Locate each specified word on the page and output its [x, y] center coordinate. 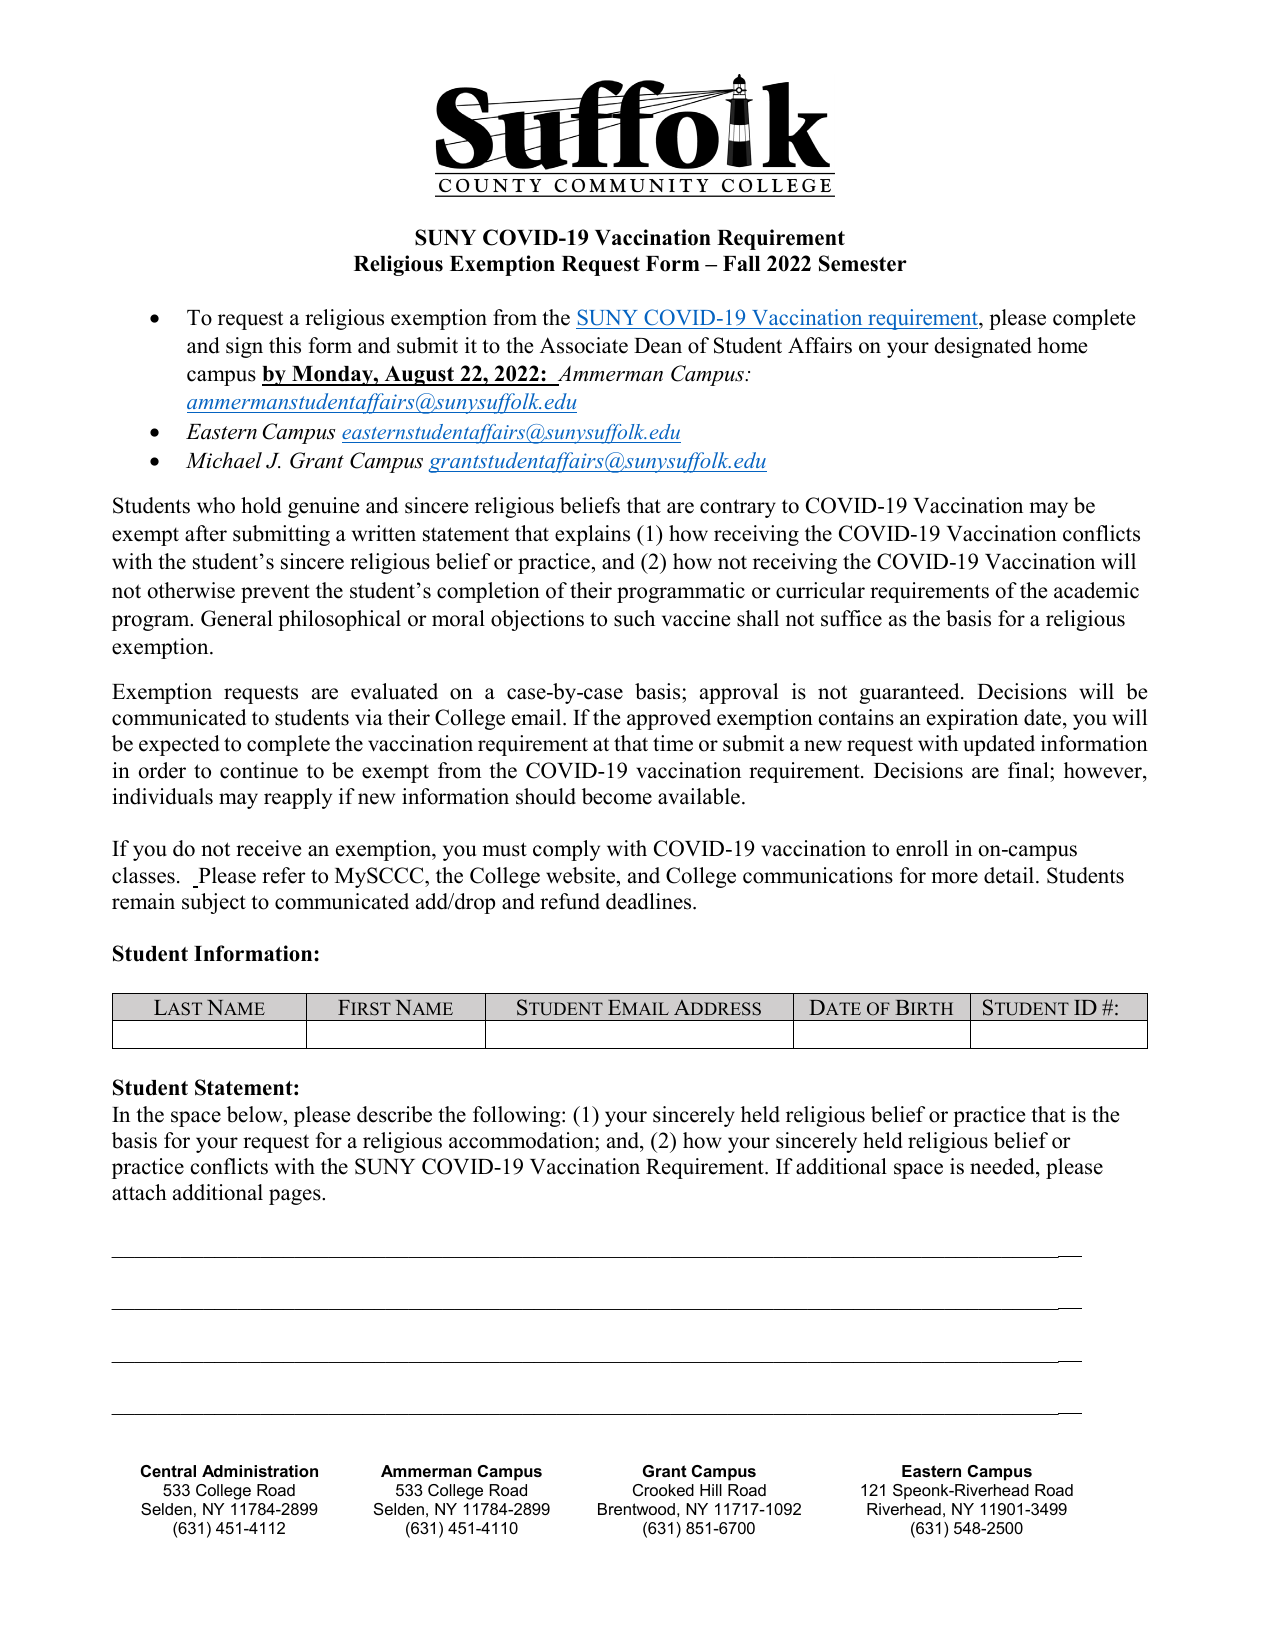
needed [1003, 1166]
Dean [658, 346]
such [634, 618]
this [285, 345]
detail [1010, 875]
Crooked [663, 1490]
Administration [260, 1471]
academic [1096, 590]
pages [296, 1197]
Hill [711, 1490]
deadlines [650, 901]
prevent [275, 593]
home [1062, 345]
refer [284, 875]
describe [394, 1114]
